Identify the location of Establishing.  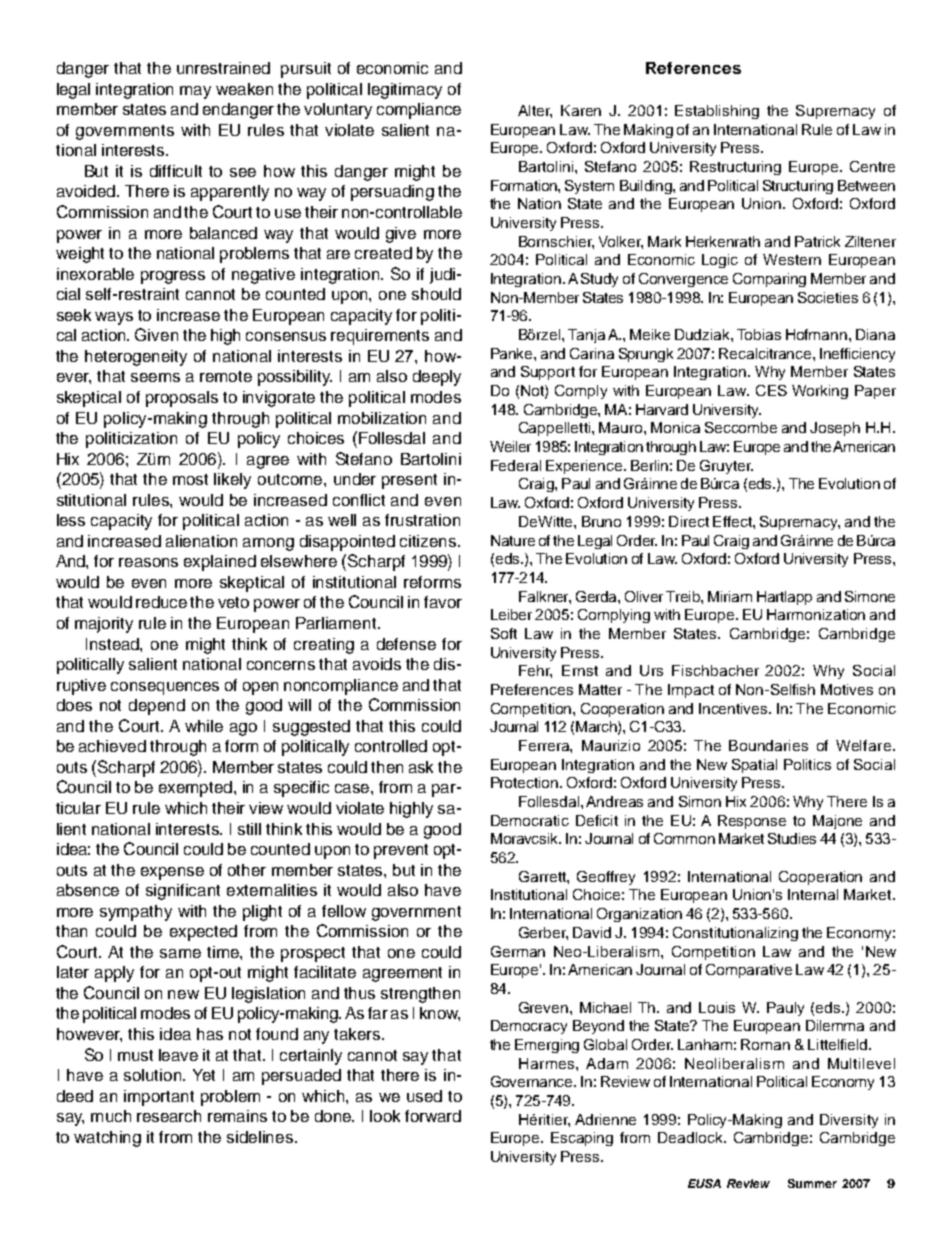
(717, 112).
